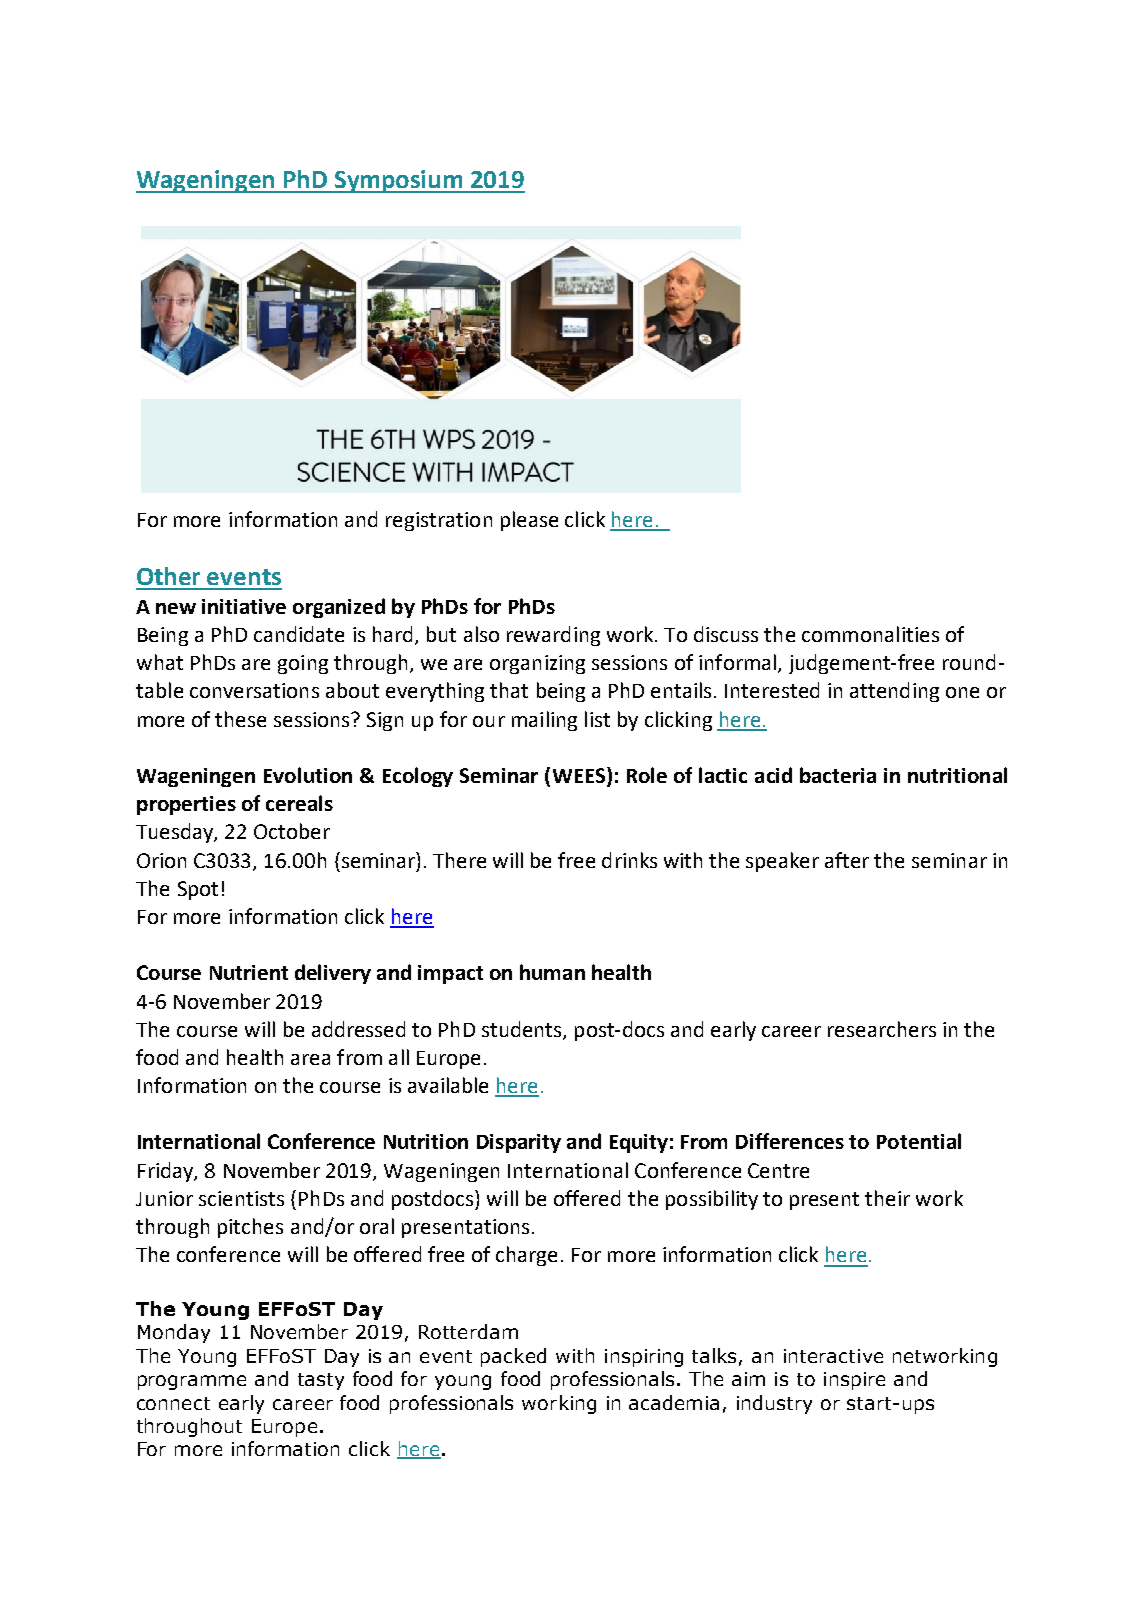 Image resolution: width=1145 pixels, height=1620 pixels. What do you see at coordinates (870, 634) in the screenshot?
I see `commonalities` at bounding box center [870, 634].
